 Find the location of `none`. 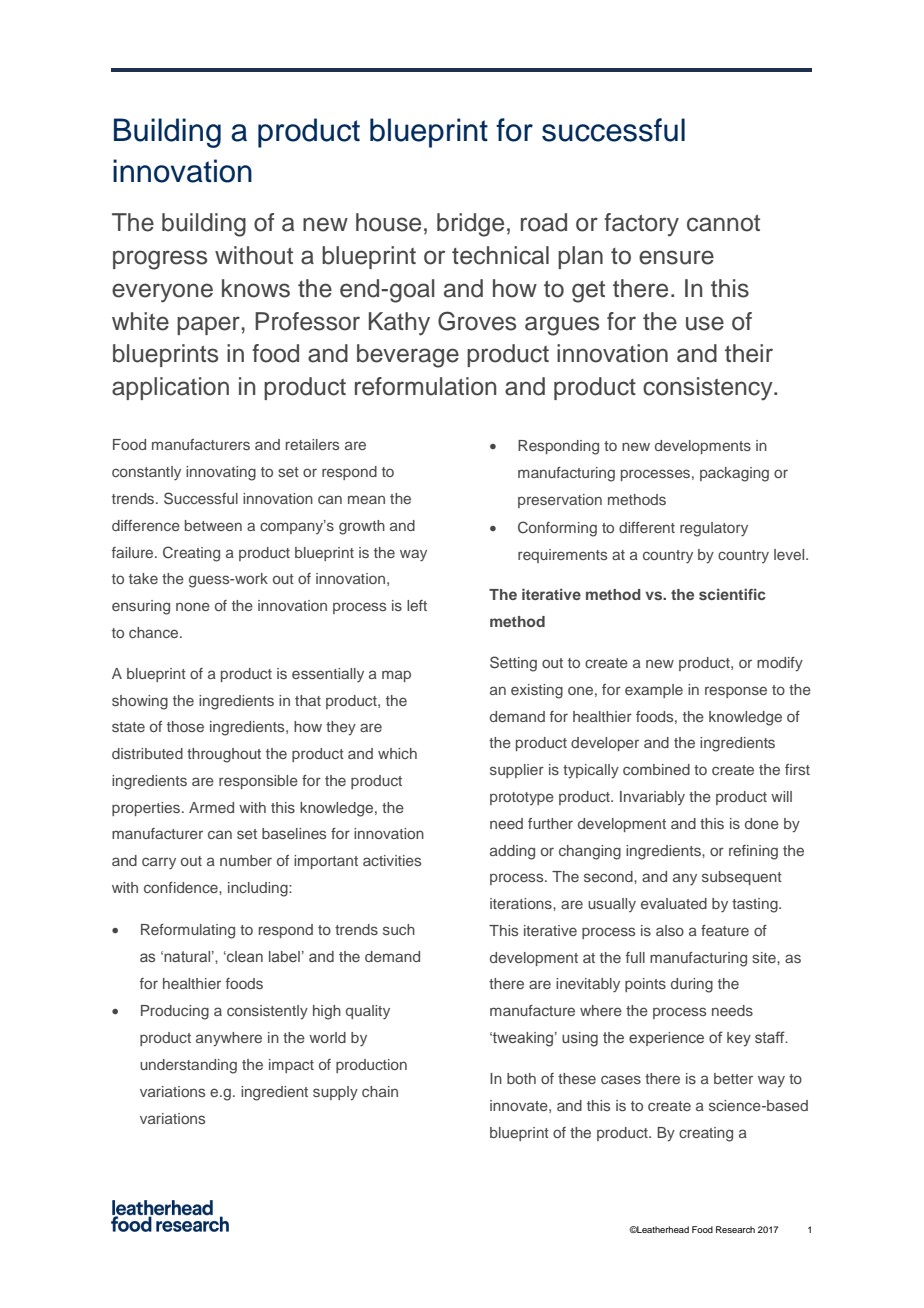

none is located at coordinates (193, 606).
